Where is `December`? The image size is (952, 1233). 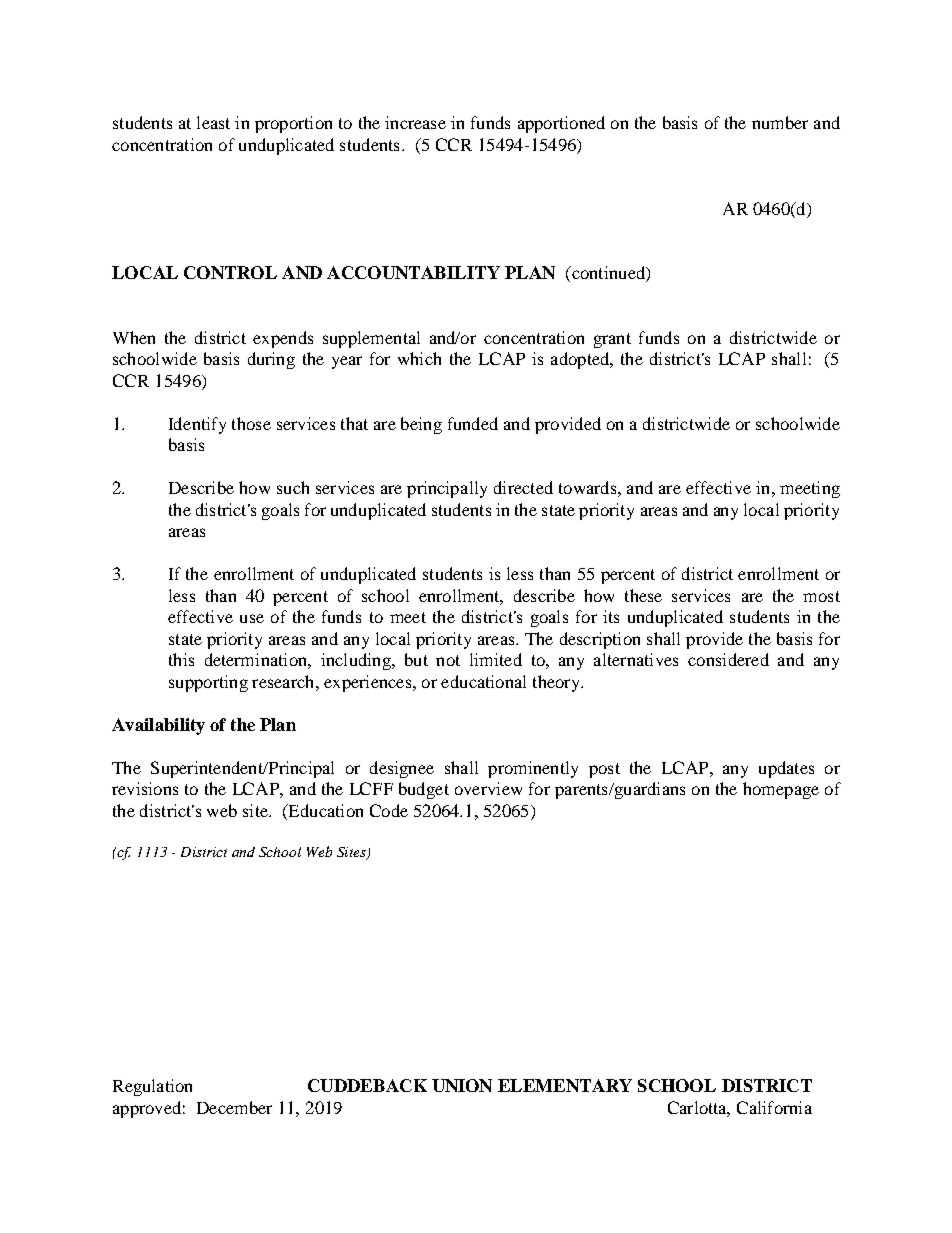 December is located at coordinates (234, 1107).
